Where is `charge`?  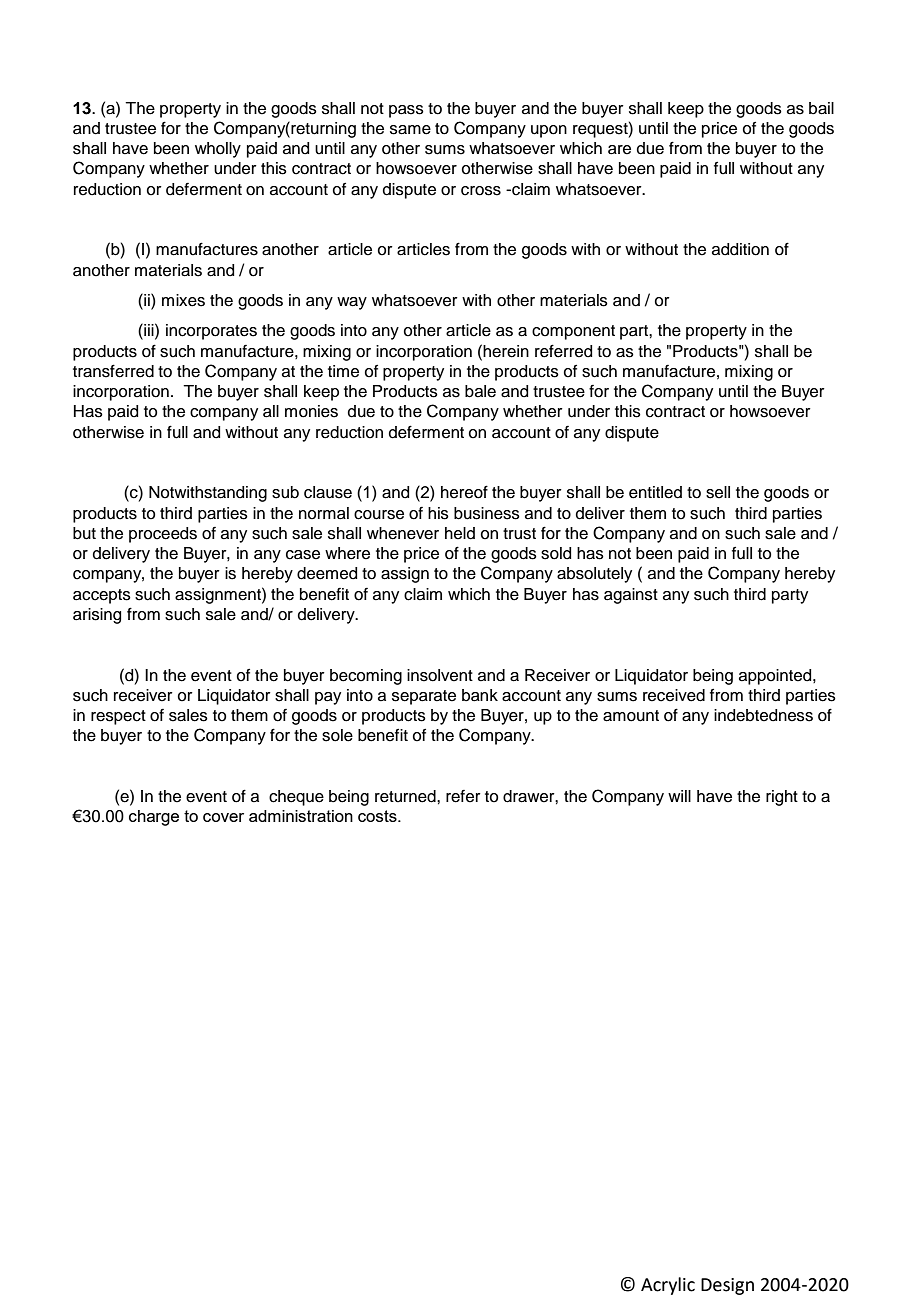
charge is located at coordinates (154, 818).
